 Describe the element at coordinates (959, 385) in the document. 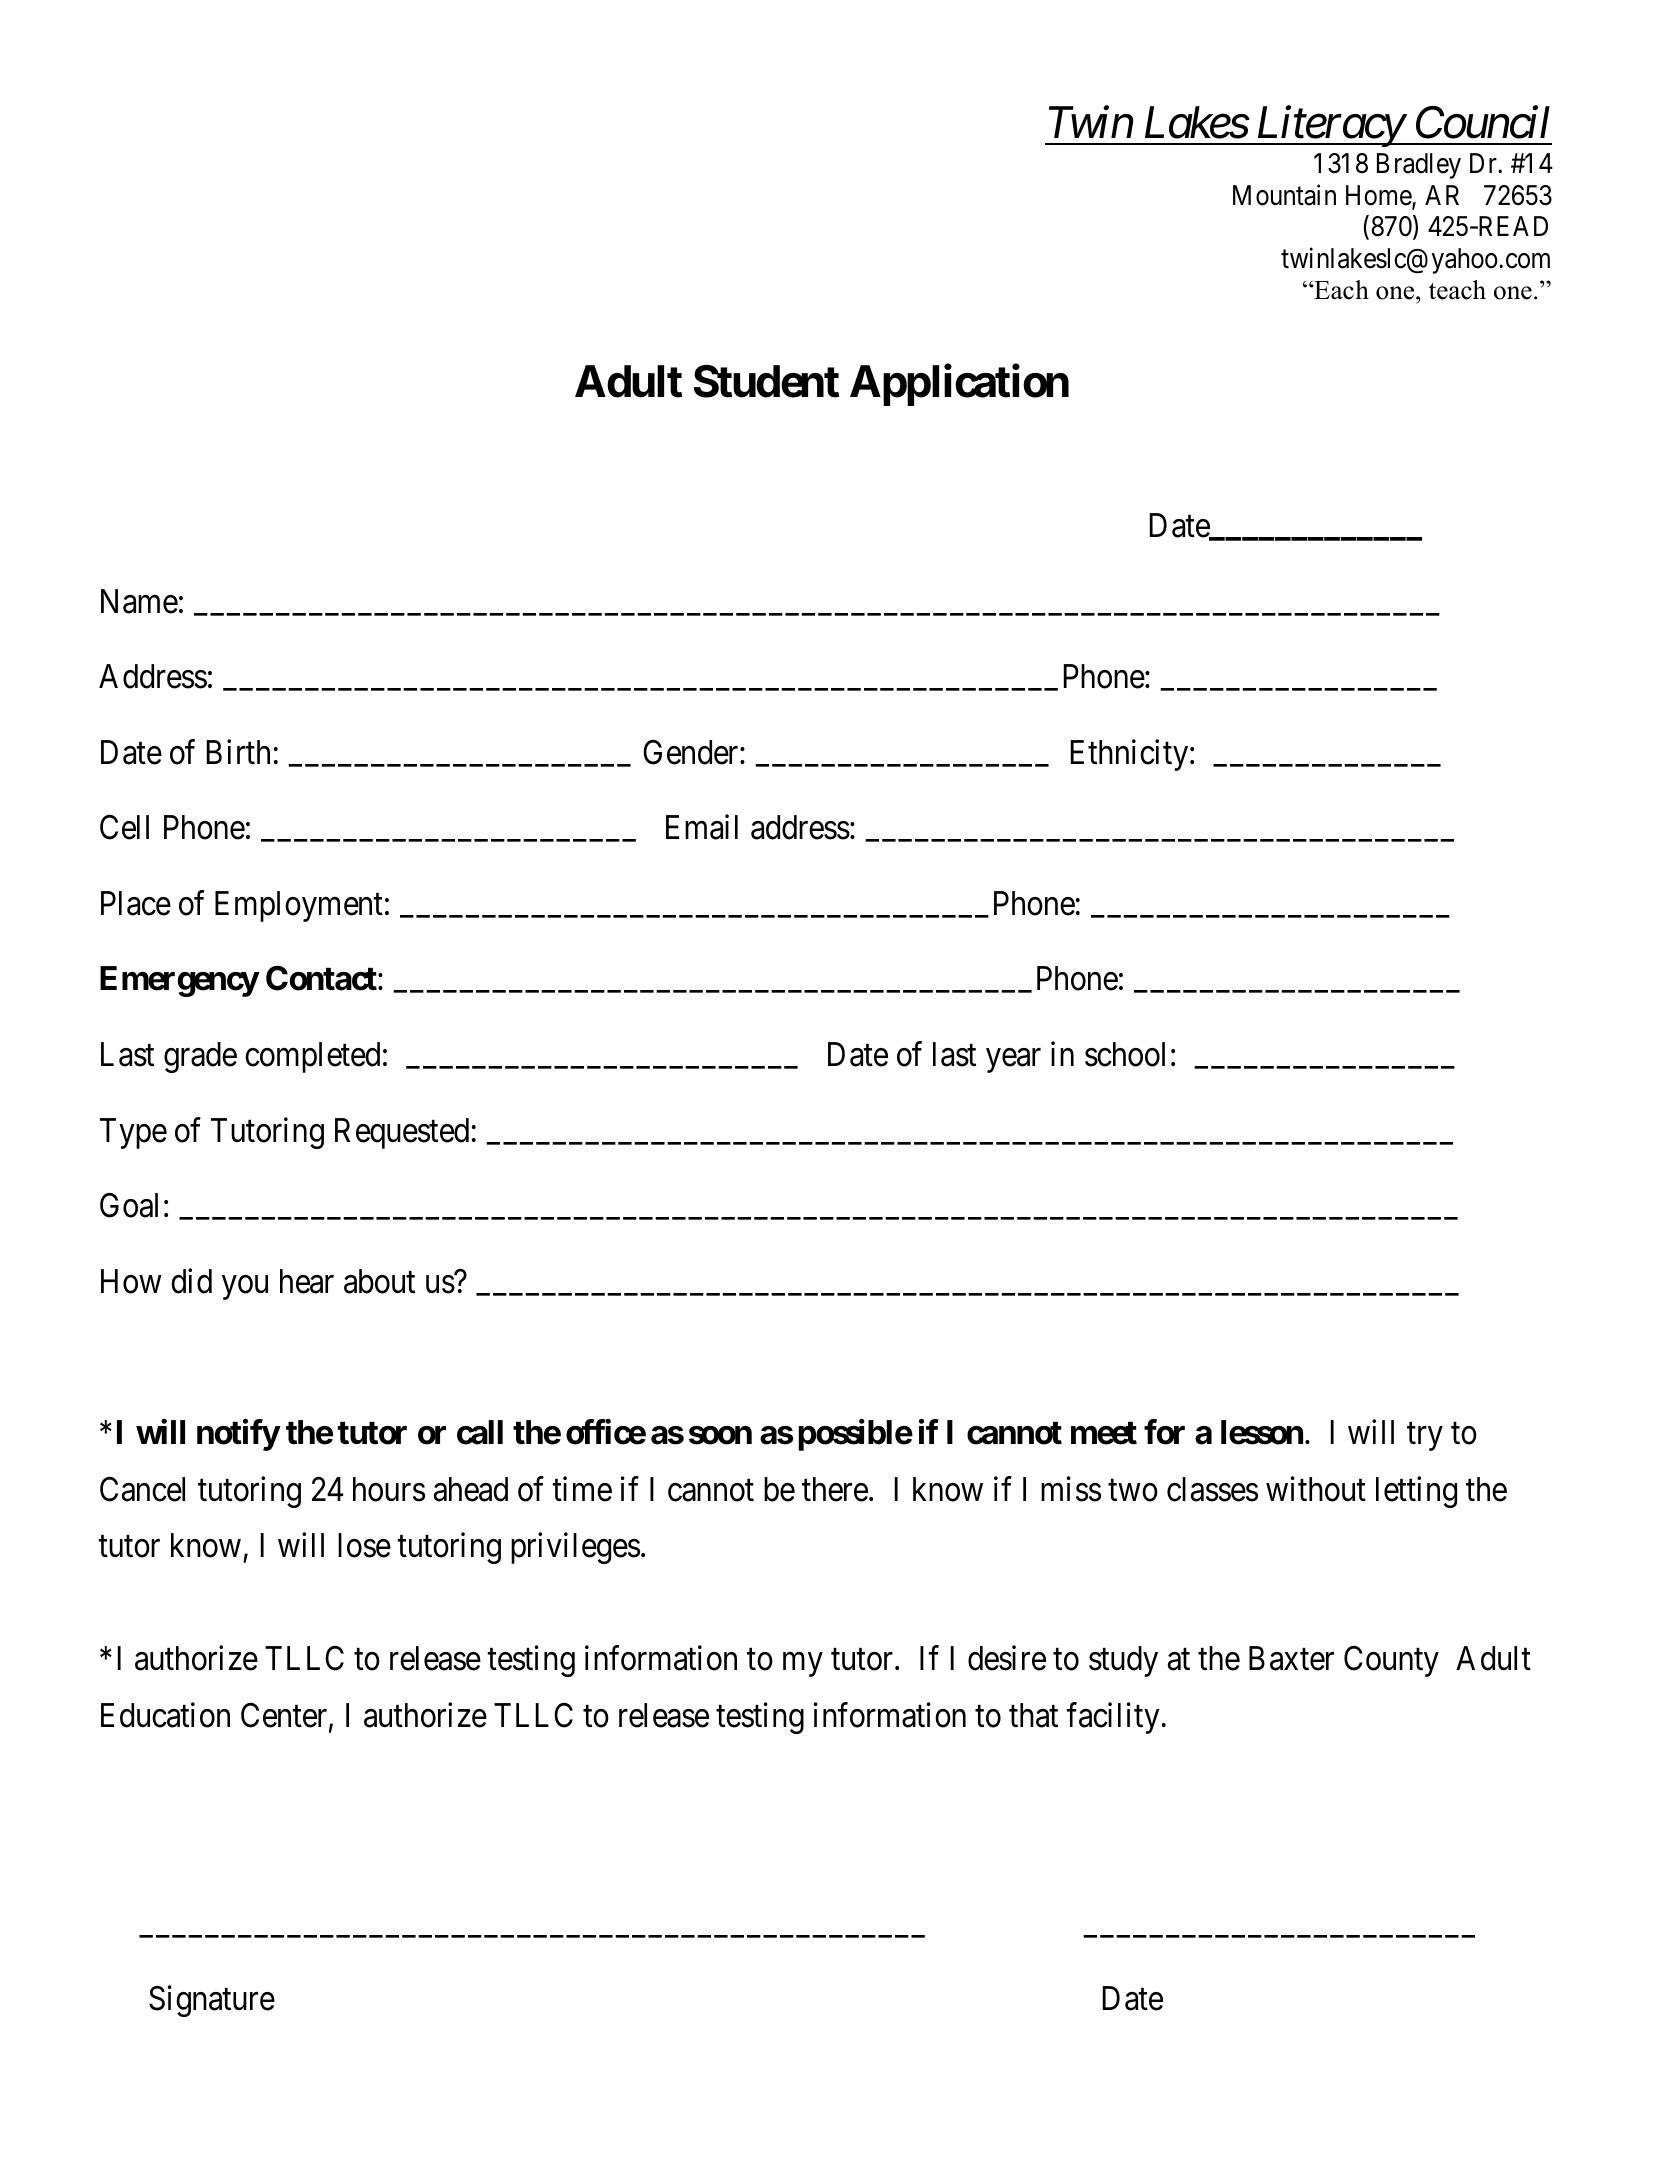

I see `Application` at that location.
